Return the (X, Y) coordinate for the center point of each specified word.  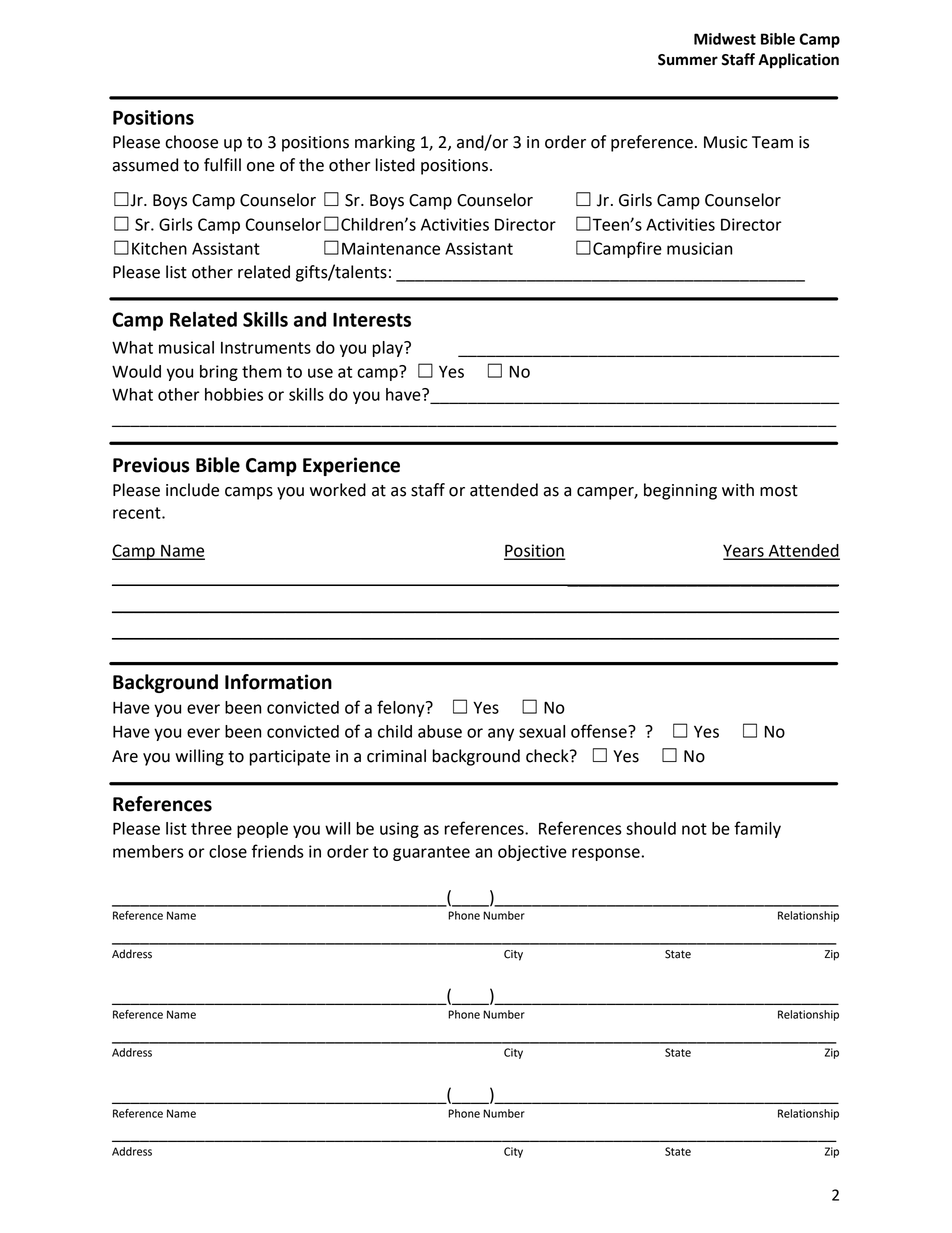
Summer (688, 60)
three (211, 828)
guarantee (431, 853)
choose (191, 142)
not (694, 829)
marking (385, 143)
